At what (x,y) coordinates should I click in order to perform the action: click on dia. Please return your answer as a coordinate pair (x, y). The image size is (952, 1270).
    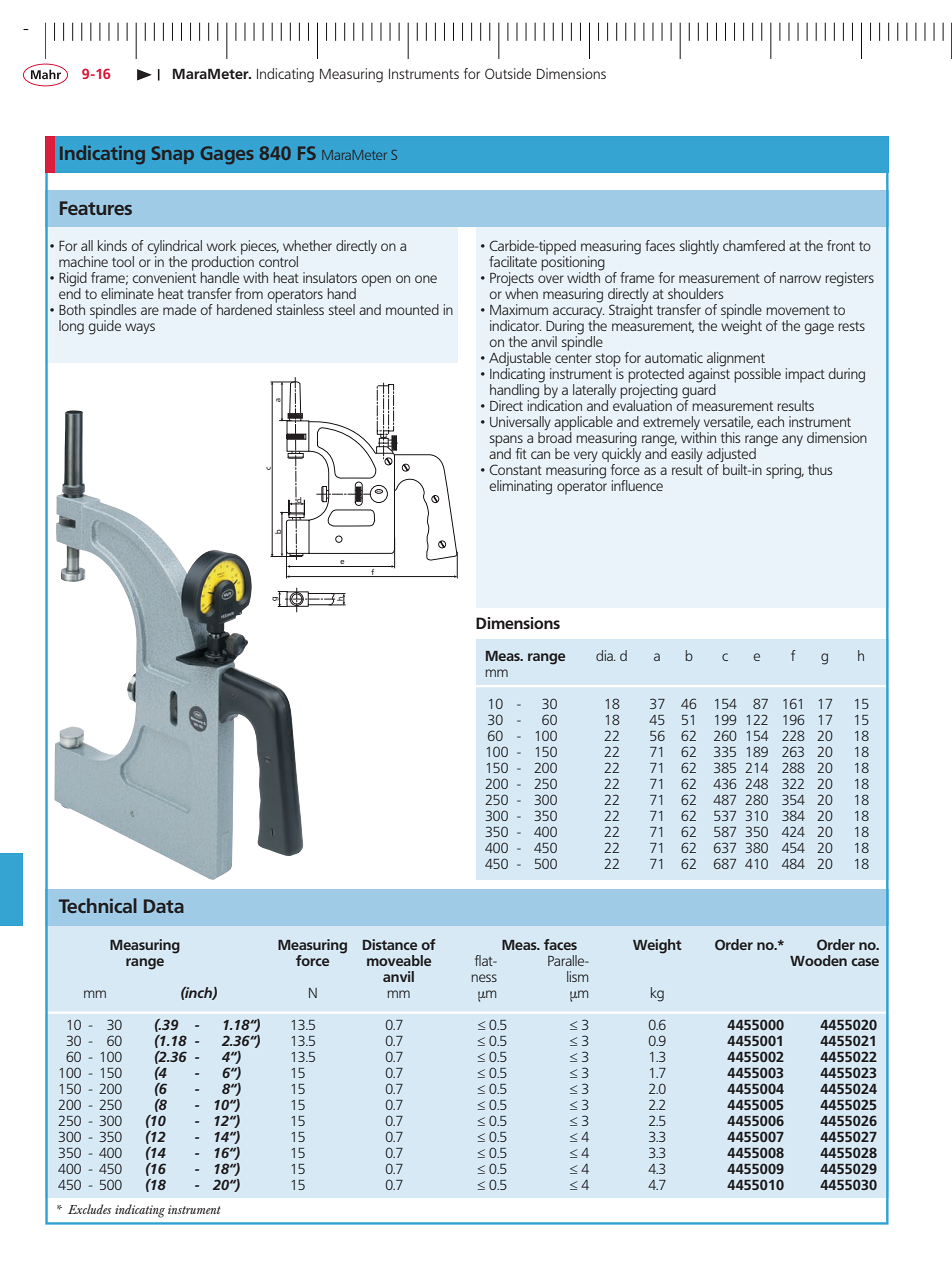
    Looking at the image, I should click on (605, 655).
